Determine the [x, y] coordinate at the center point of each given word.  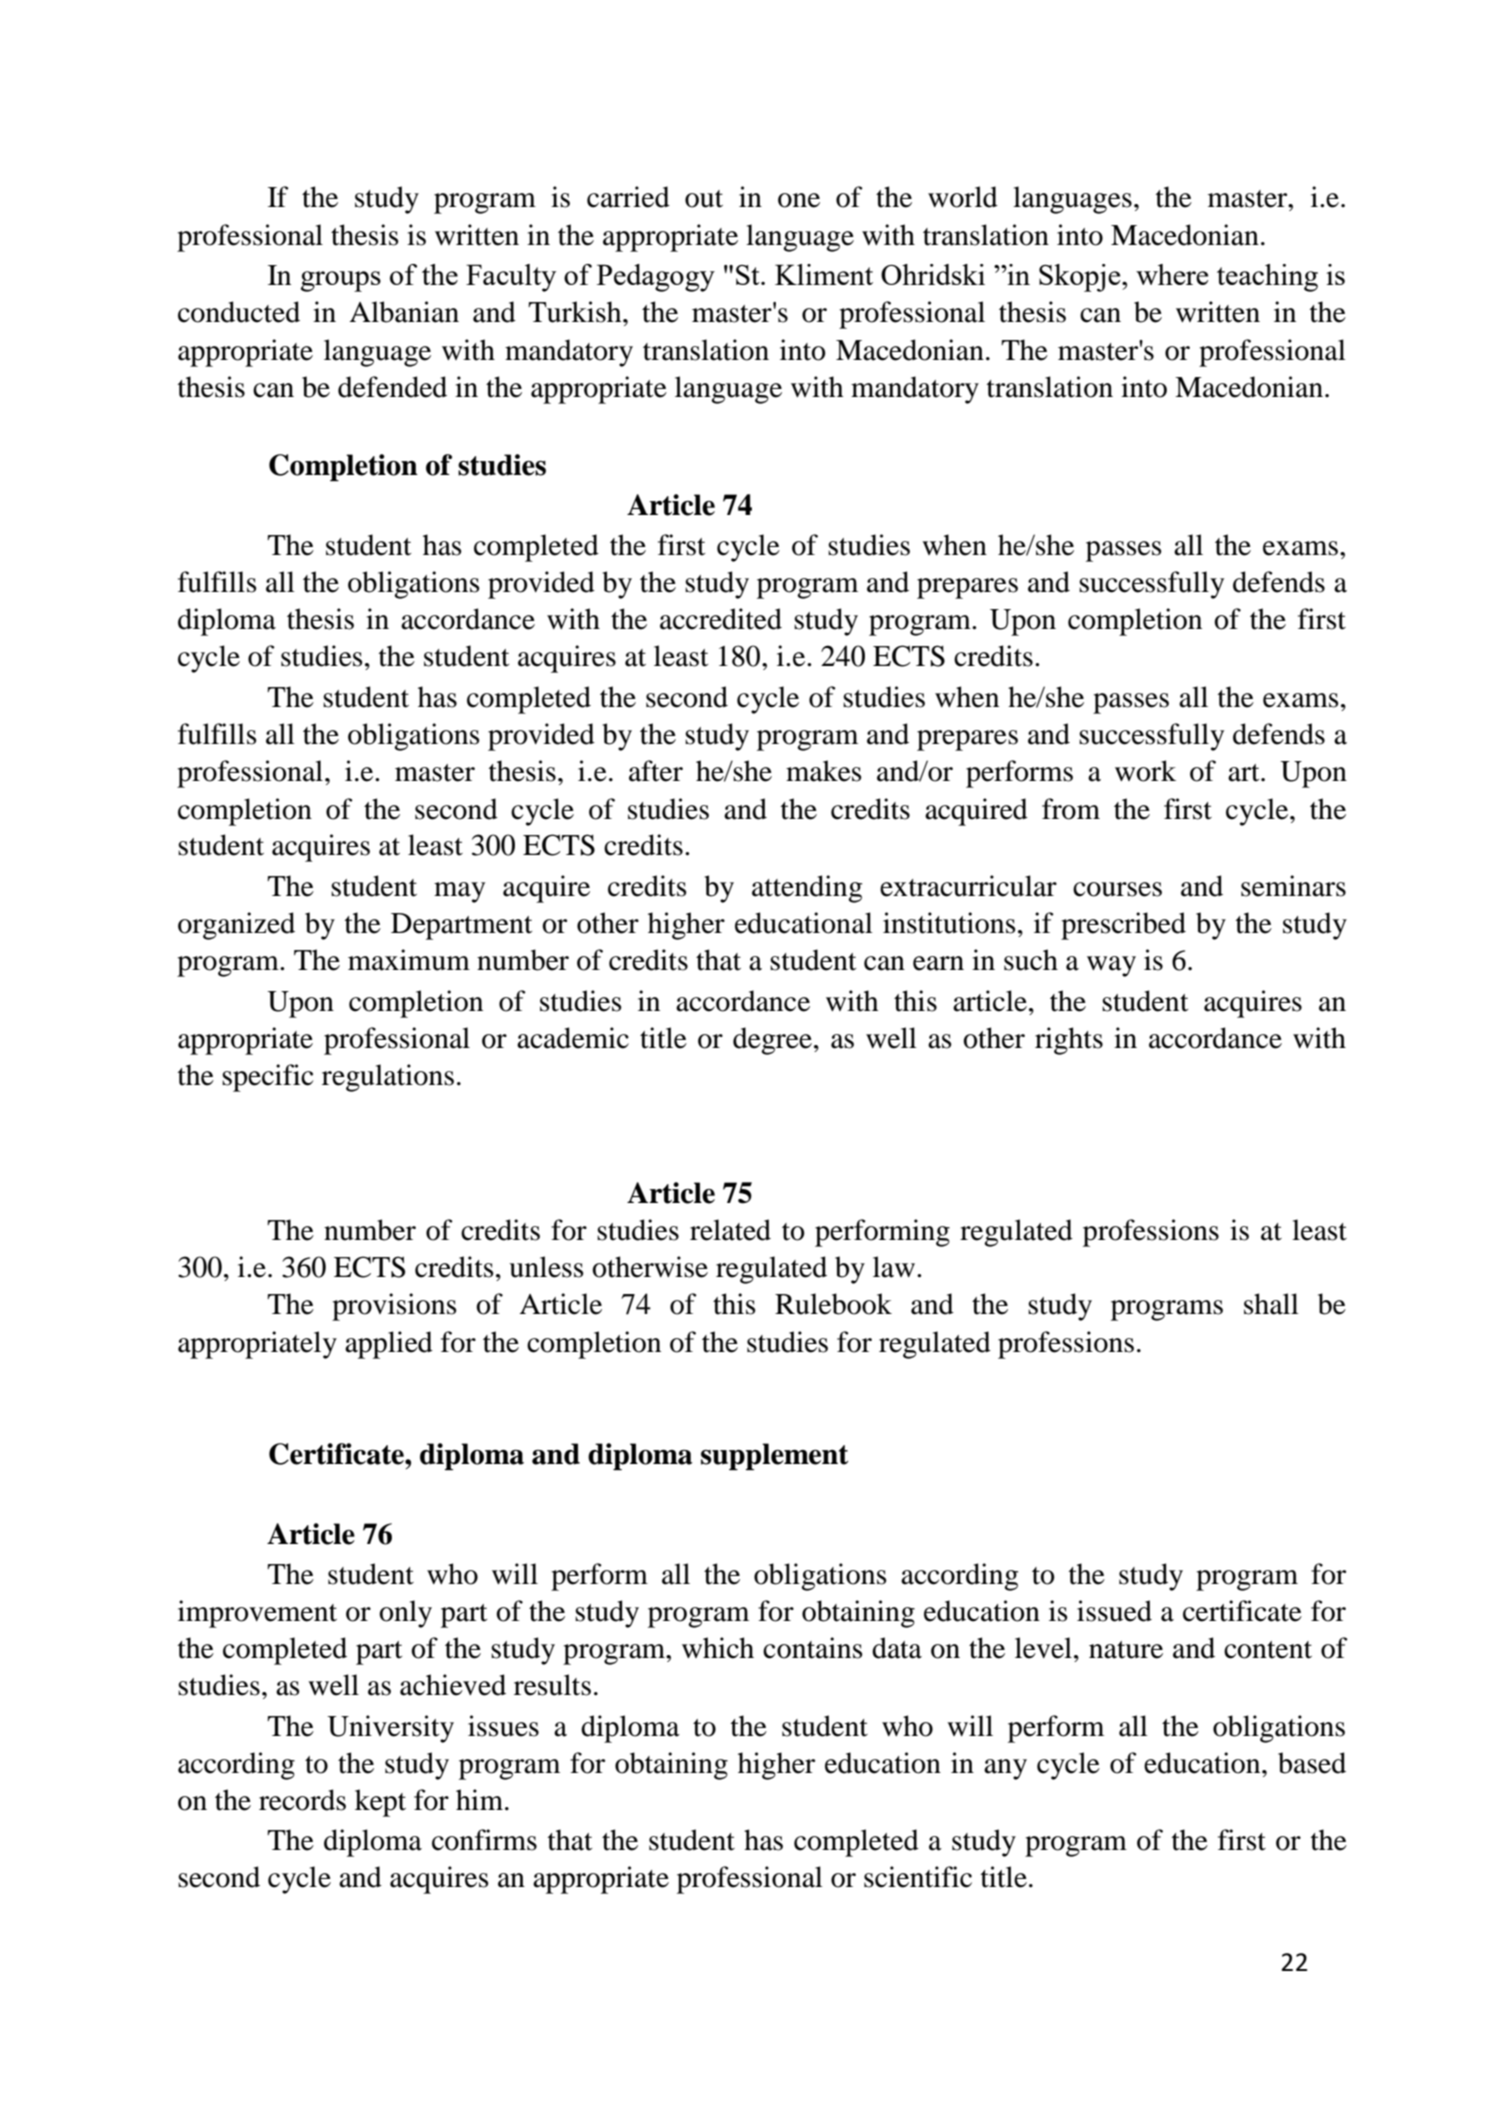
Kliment [824, 274]
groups [341, 281]
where [1172, 274]
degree [772, 1041]
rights [1069, 1041]
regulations [388, 1078]
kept [380, 1803]
